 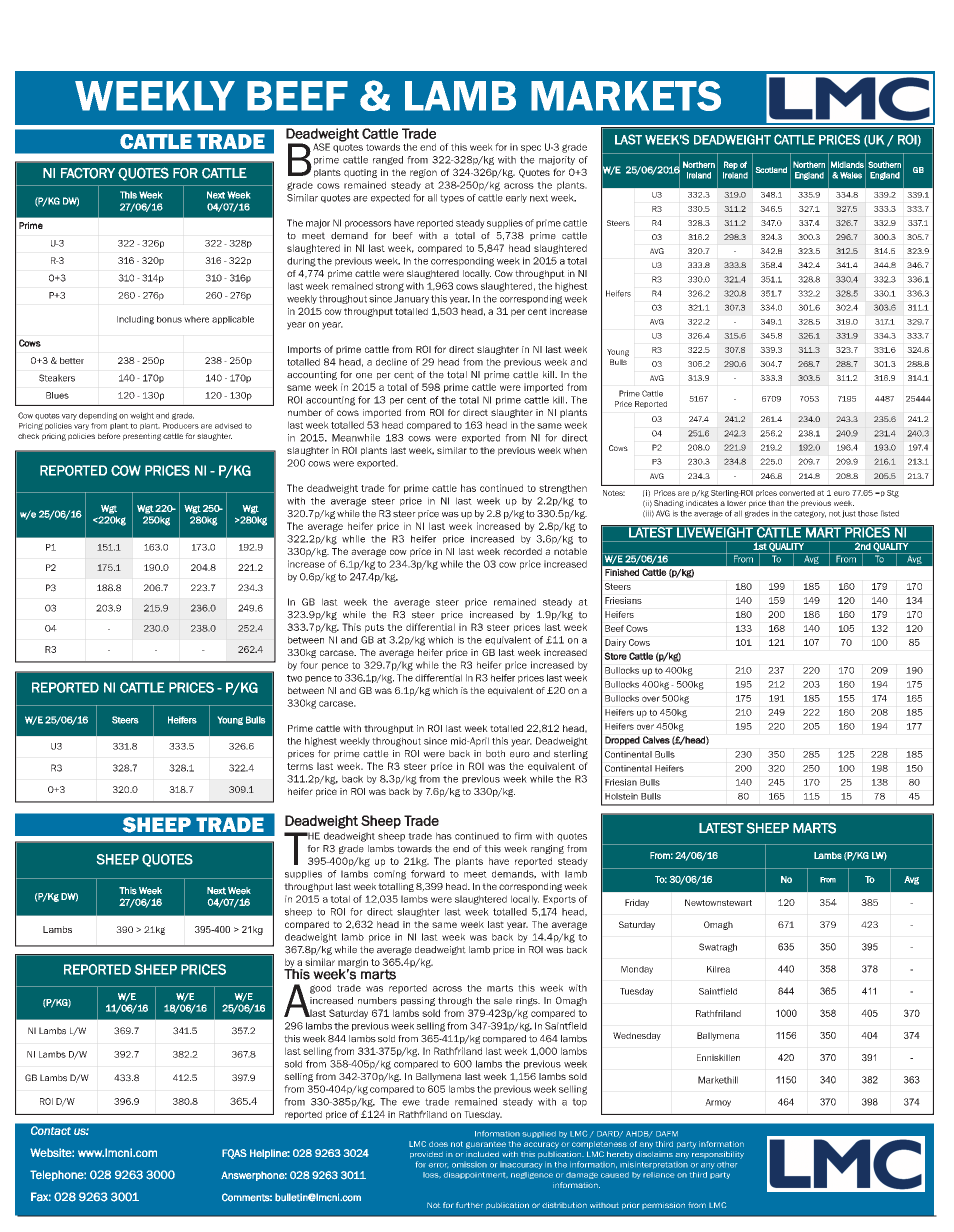 What do you see at coordinates (727, 1165) in the image?
I see `other` at bounding box center [727, 1165].
